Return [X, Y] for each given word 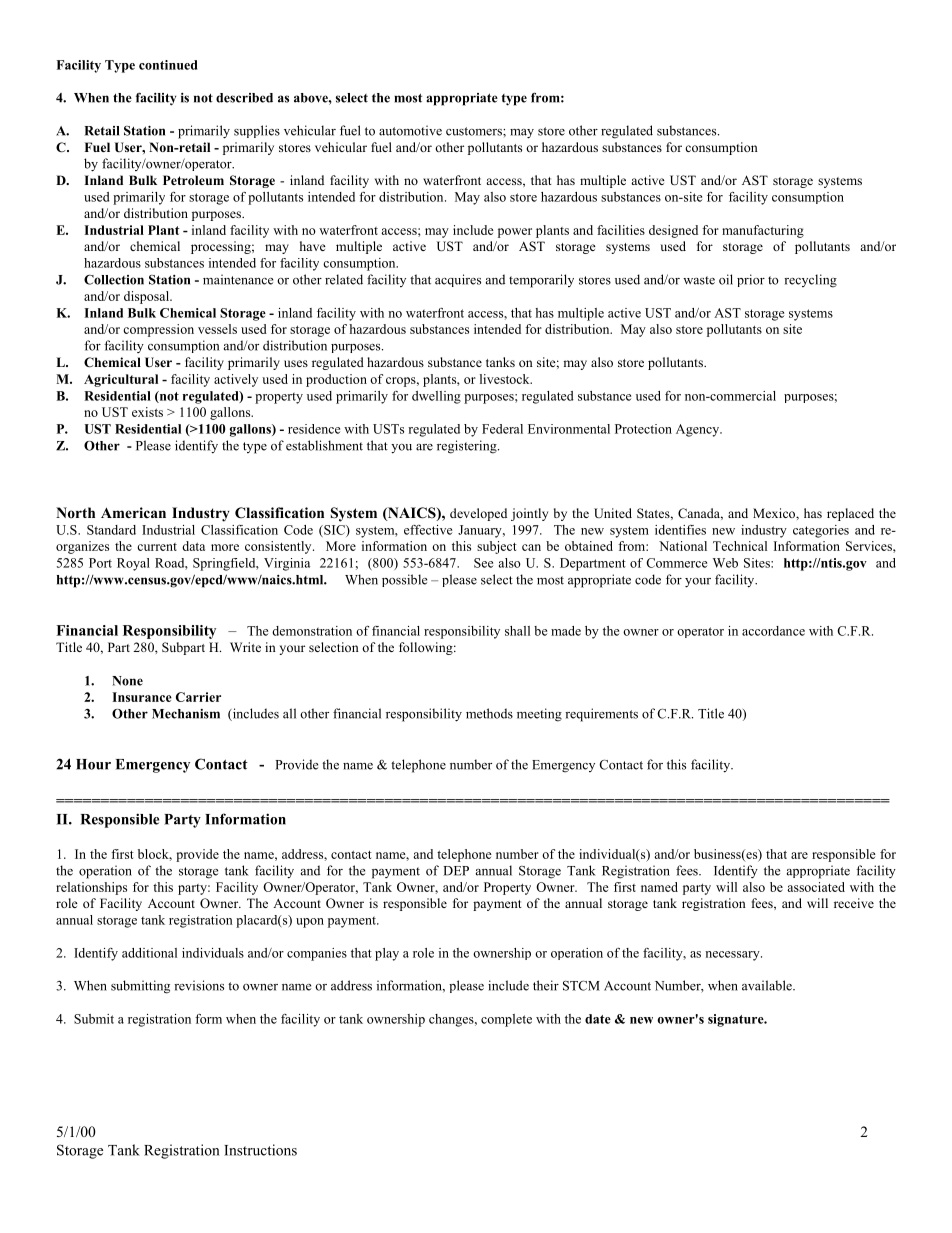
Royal [133, 564]
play [387, 954]
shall [517, 631]
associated [816, 887]
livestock [506, 379]
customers [475, 131]
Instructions [260, 1150]
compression [158, 330]
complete [506, 1020]
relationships [91, 888]
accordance [773, 631]
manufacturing [763, 231]
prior [751, 280]
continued [168, 65]
